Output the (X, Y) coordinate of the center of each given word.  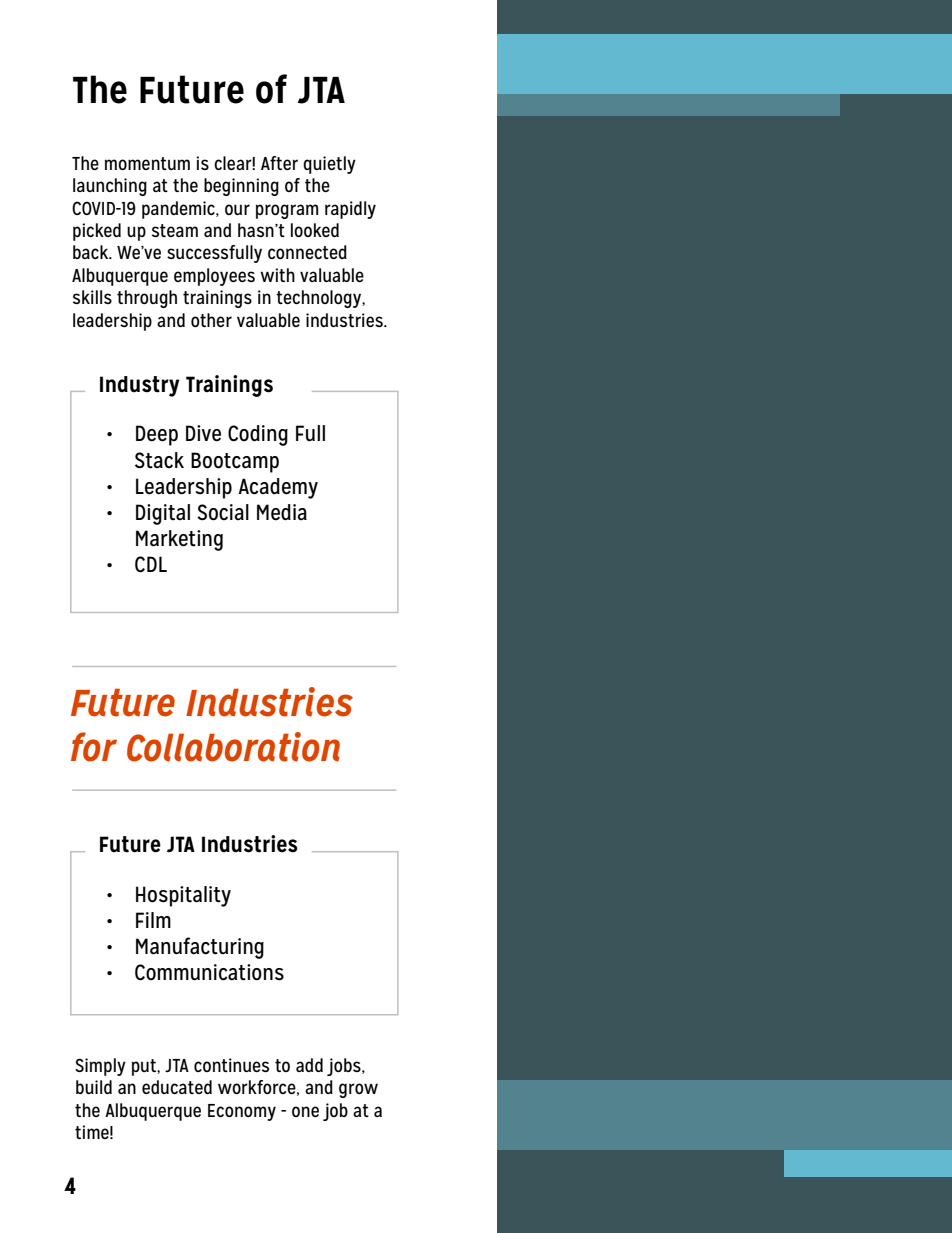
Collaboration (233, 747)
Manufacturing (200, 948)
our (237, 209)
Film (153, 920)
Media (282, 512)
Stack (159, 460)
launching (110, 187)
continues (231, 1065)
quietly (329, 165)
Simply (100, 1067)
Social (223, 512)
